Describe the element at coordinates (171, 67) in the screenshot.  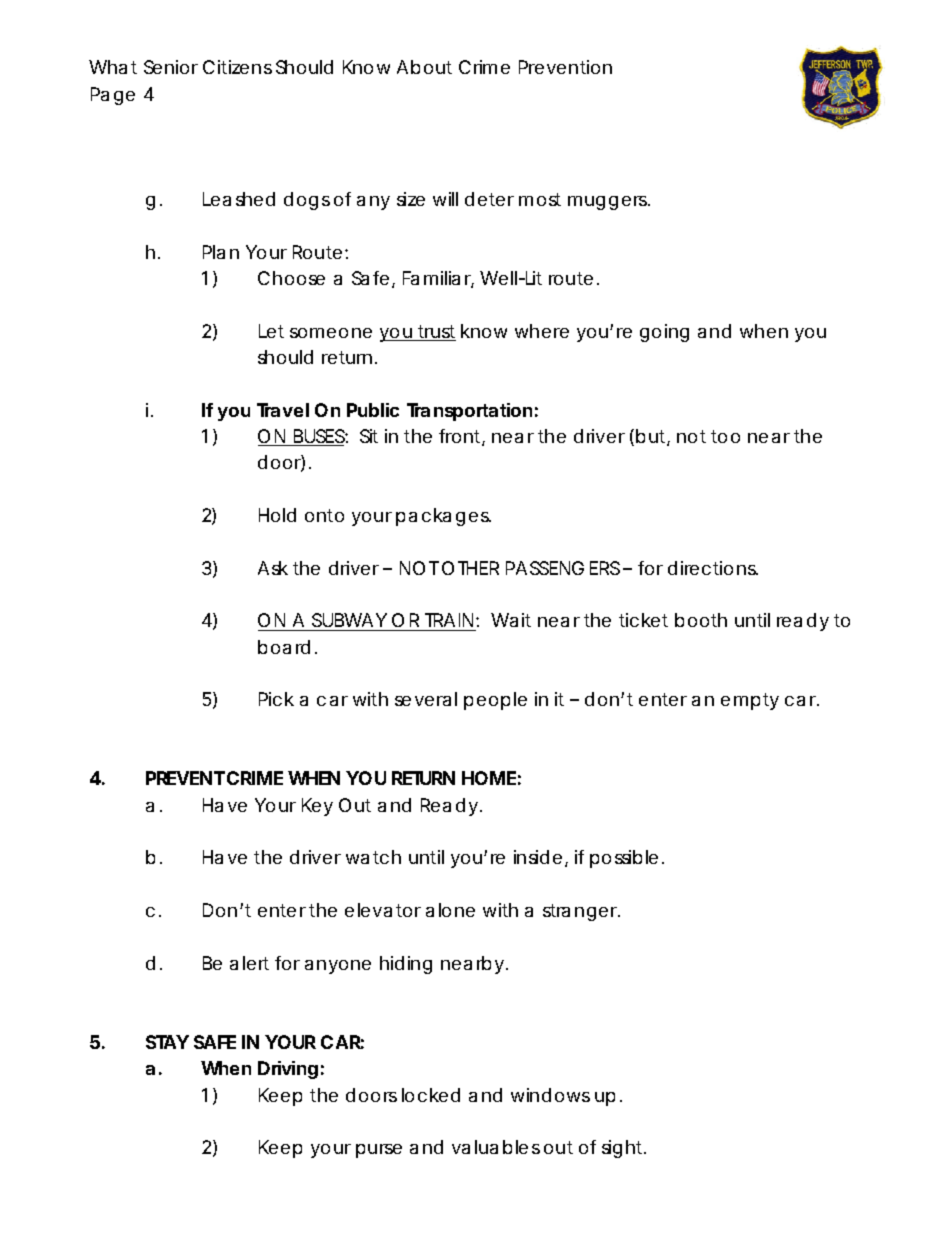
I see `Senior` at that location.
